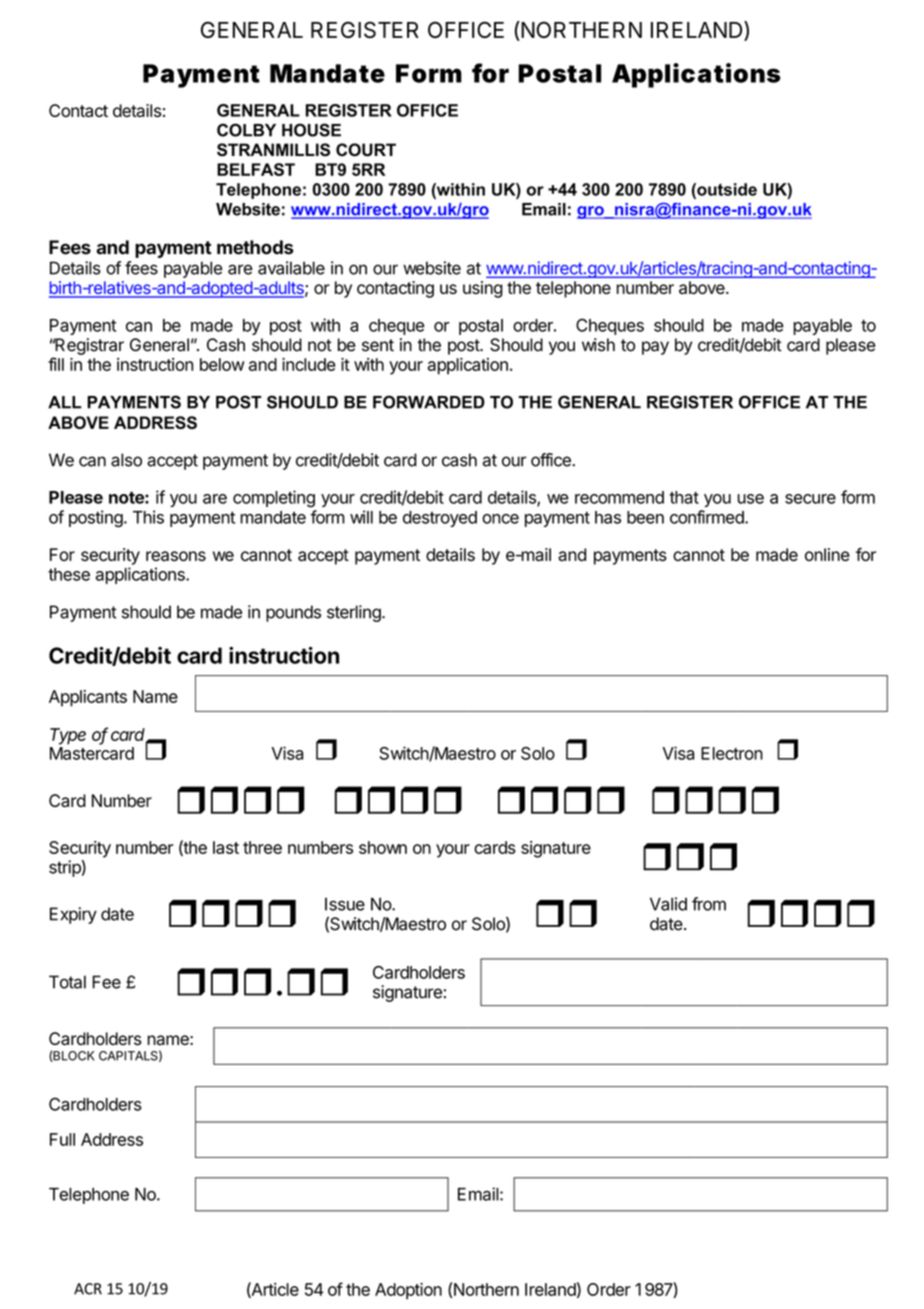 This document has width=924, height=1309. What do you see at coordinates (429, 402) in the document?
I see `FORWARDED` at bounding box center [429, 402].
